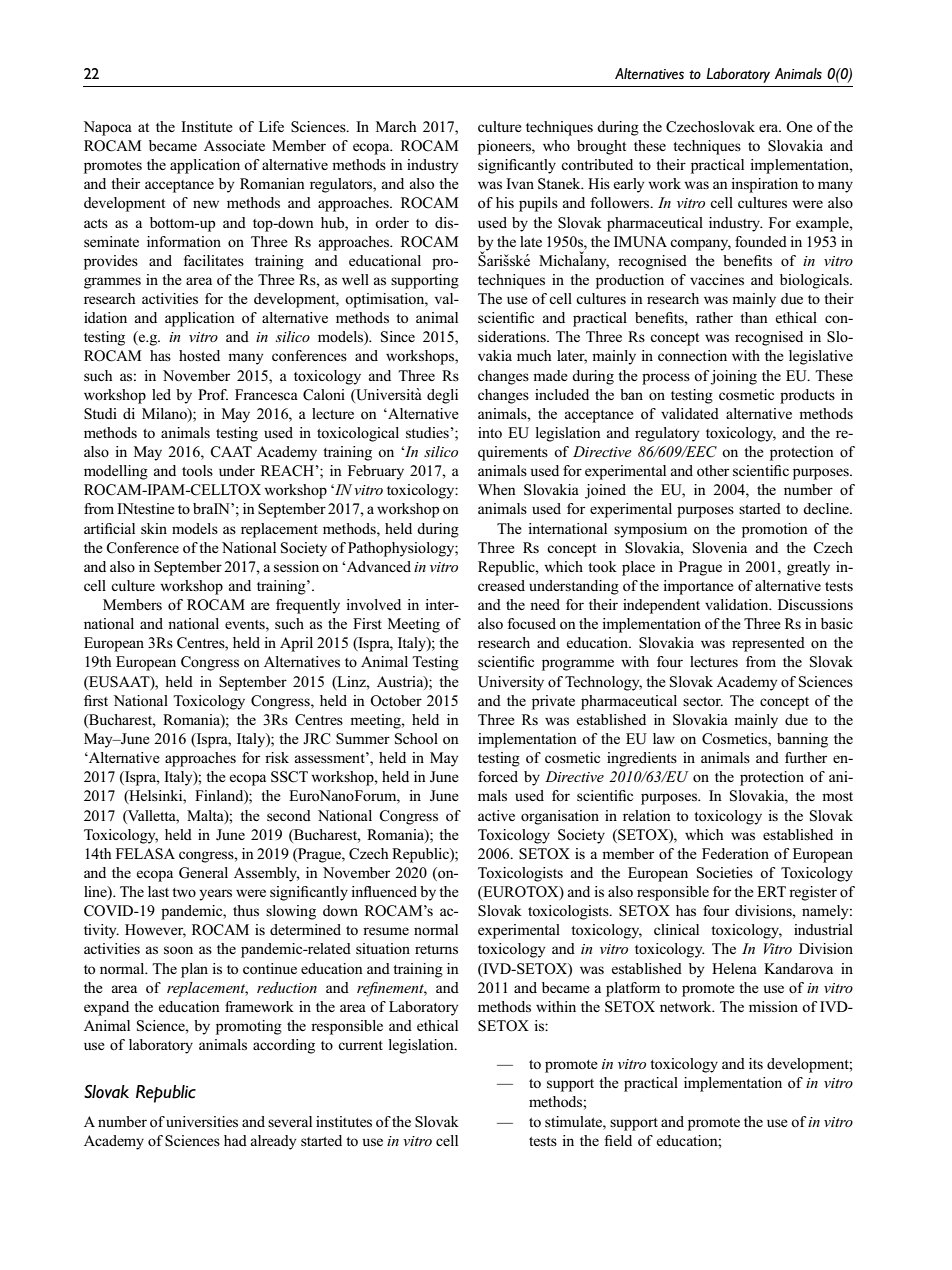 The image size is (952, 1270). What do you see at coordinates (511, 683) in the document?
I see `University` at bounding box center [511, 683].
